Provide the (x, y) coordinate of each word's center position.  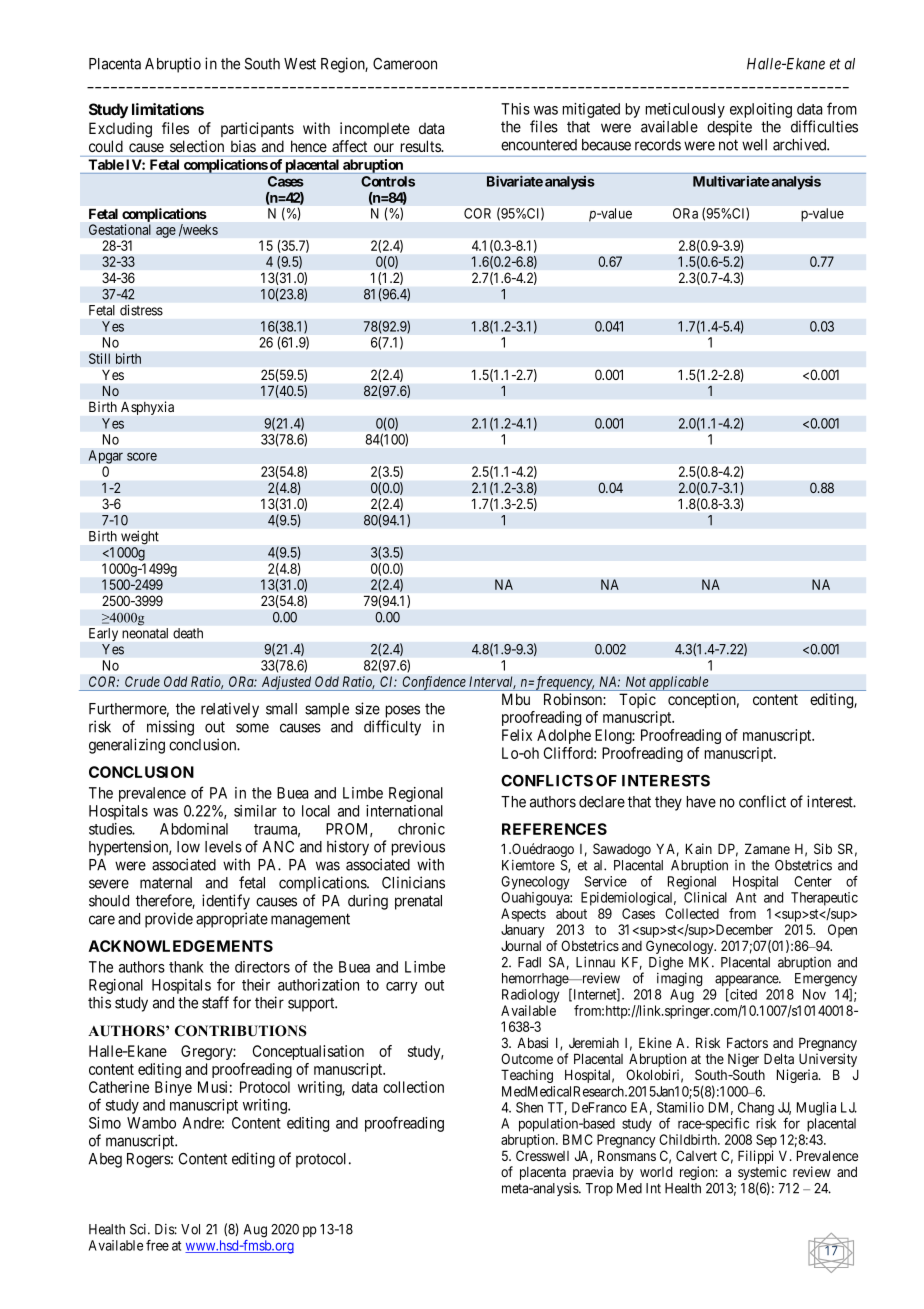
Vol (190, 1229)
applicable (679, 683)
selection (197, 146)
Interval (492, 682)
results (421, 146)
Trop (599, 1189)
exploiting (761, 110)
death (188, 633)
